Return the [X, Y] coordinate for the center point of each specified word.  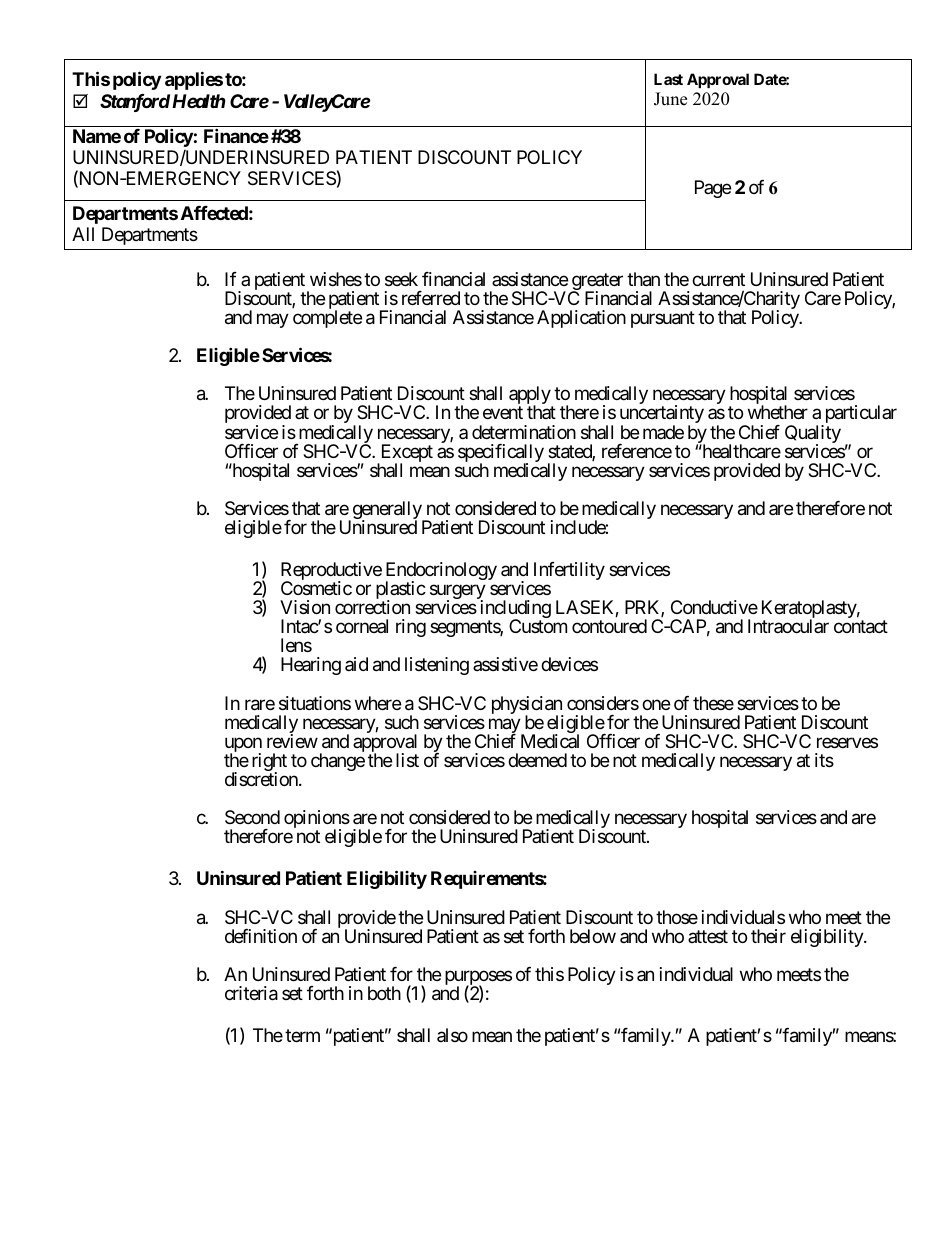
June [670, 99]
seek [401, 279]
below [593, 936]
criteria [251, 993]
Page [713, 189]
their [768, 936]
